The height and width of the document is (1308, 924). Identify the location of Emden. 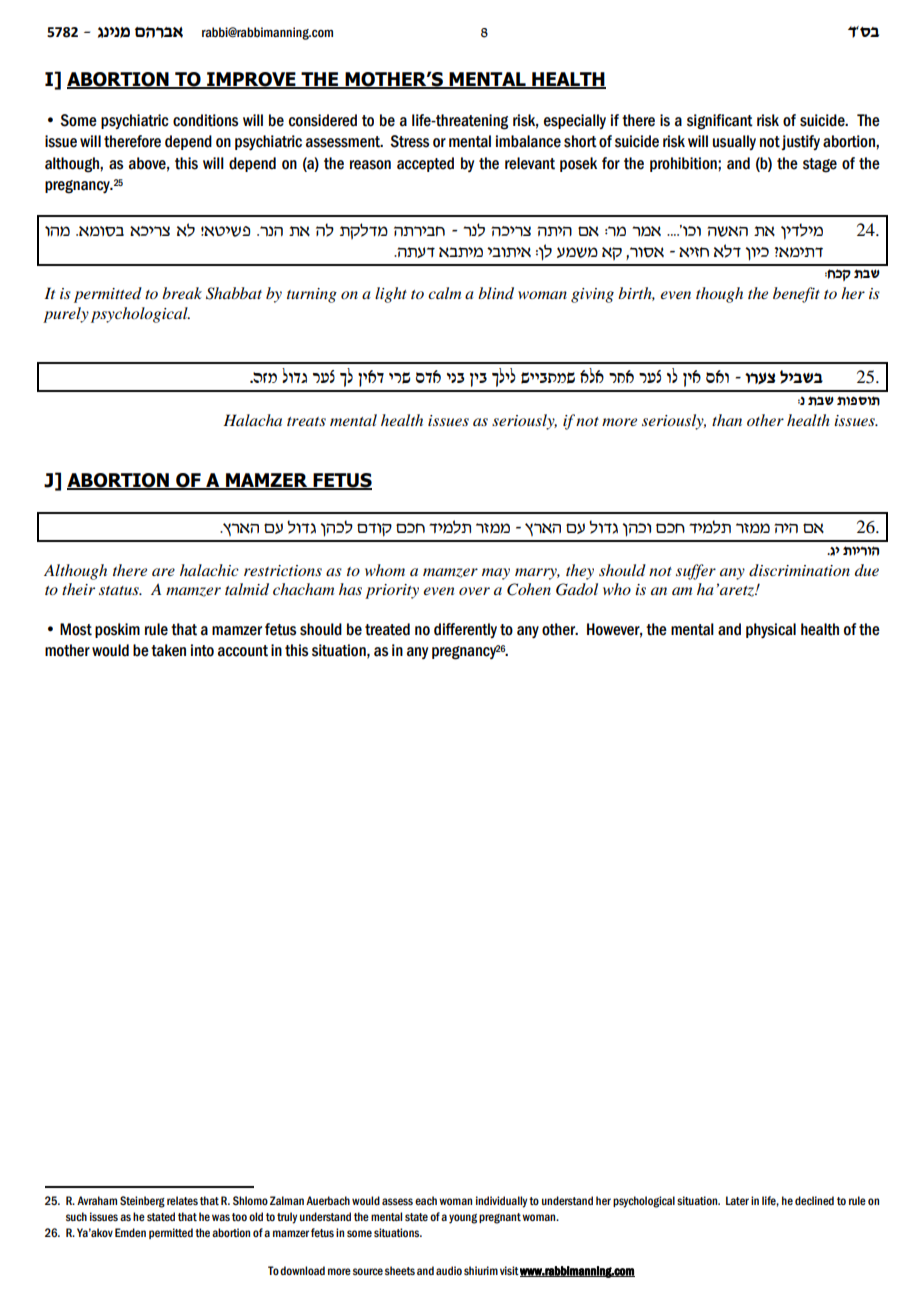
(130, 1232).
